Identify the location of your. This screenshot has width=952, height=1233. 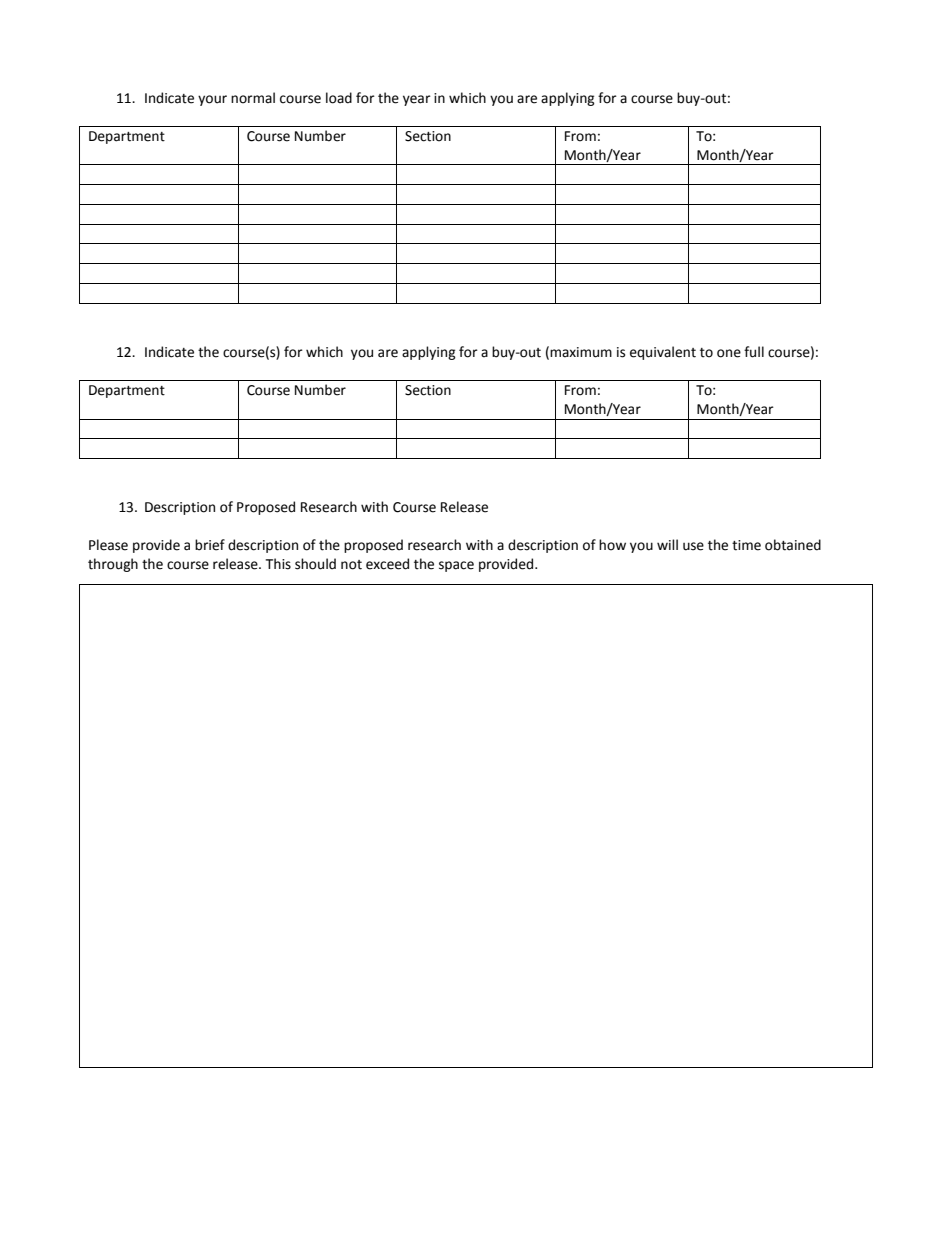
(212, 100).
